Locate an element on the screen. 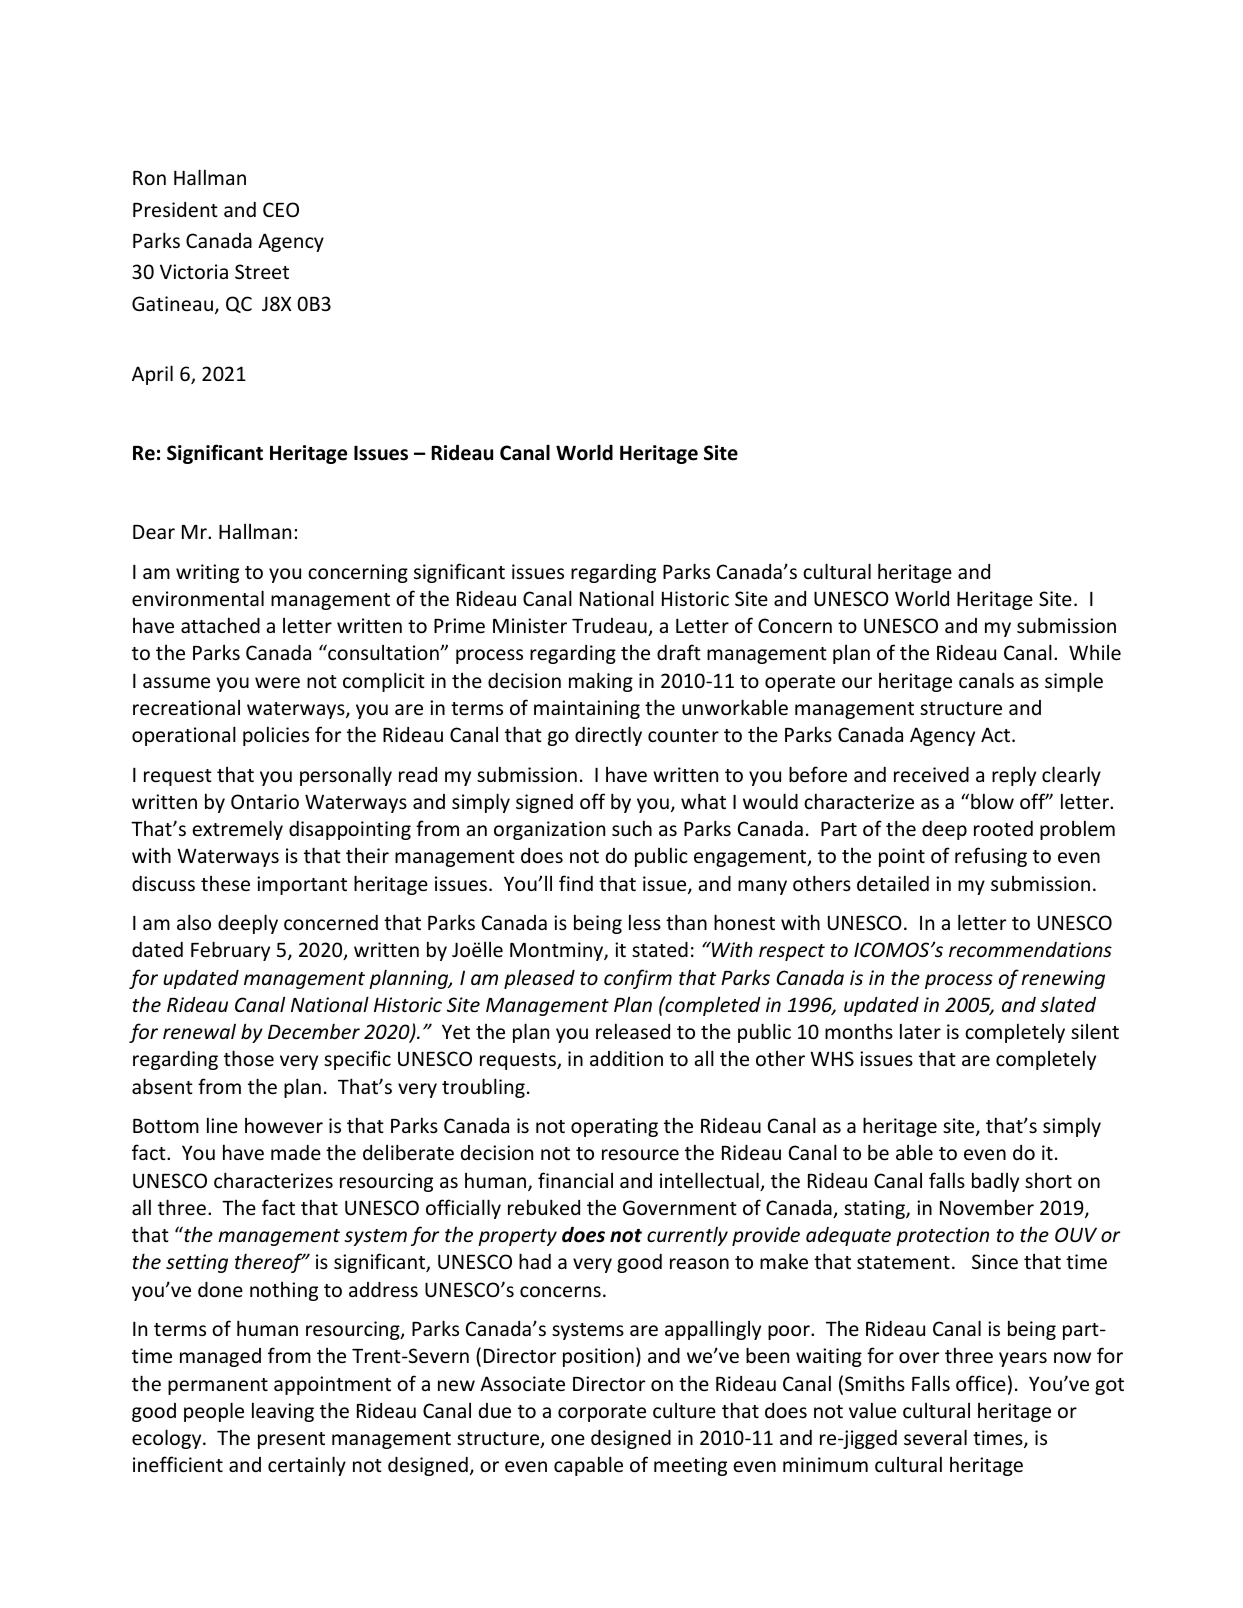  those is located at coordinates (249, 1058).
